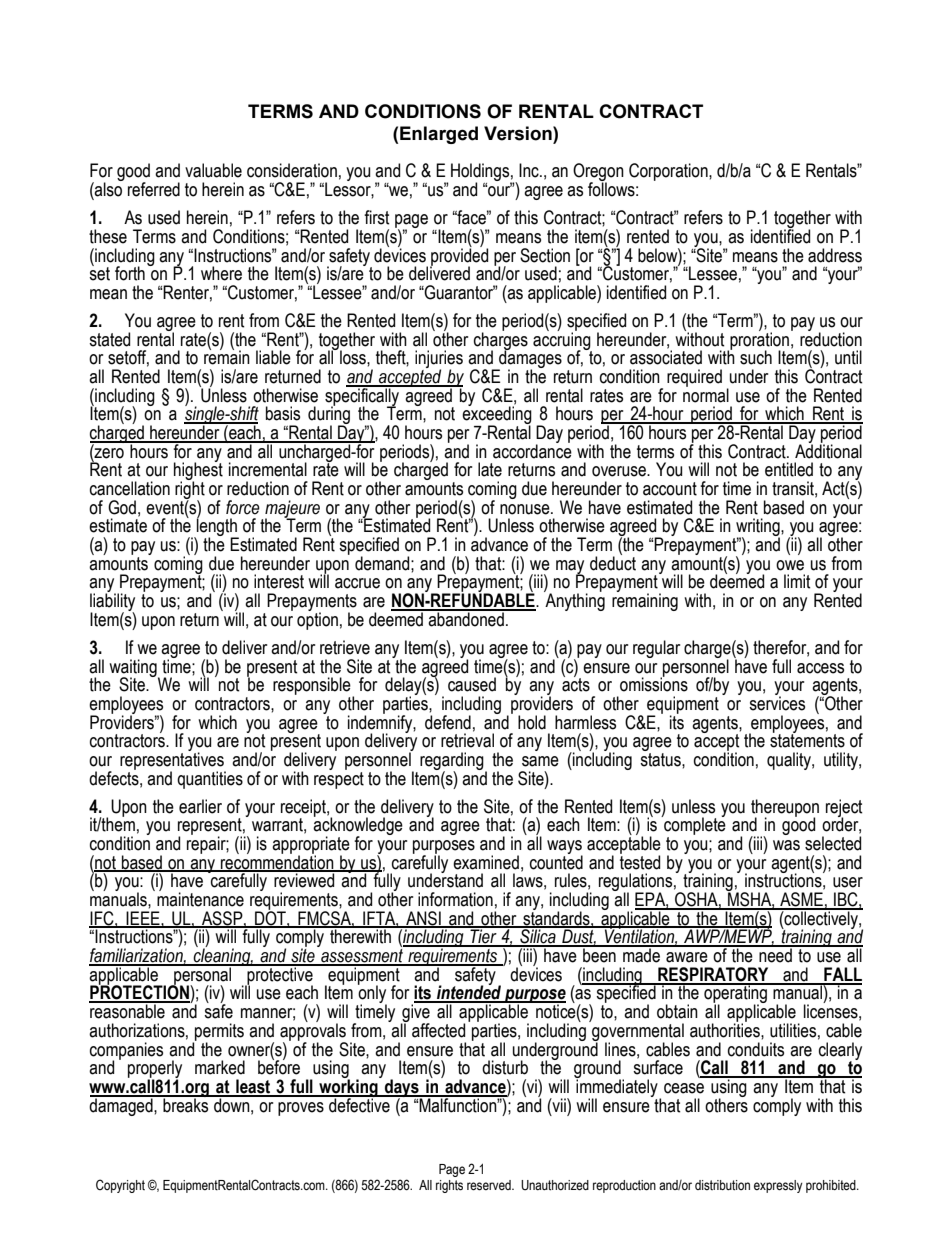 The width and height of the screenshot is (952, 1233). What do you see at coordinates (439, 135) in the screenshot?
I see `Enlarged` at bounding box center [439, 135].
